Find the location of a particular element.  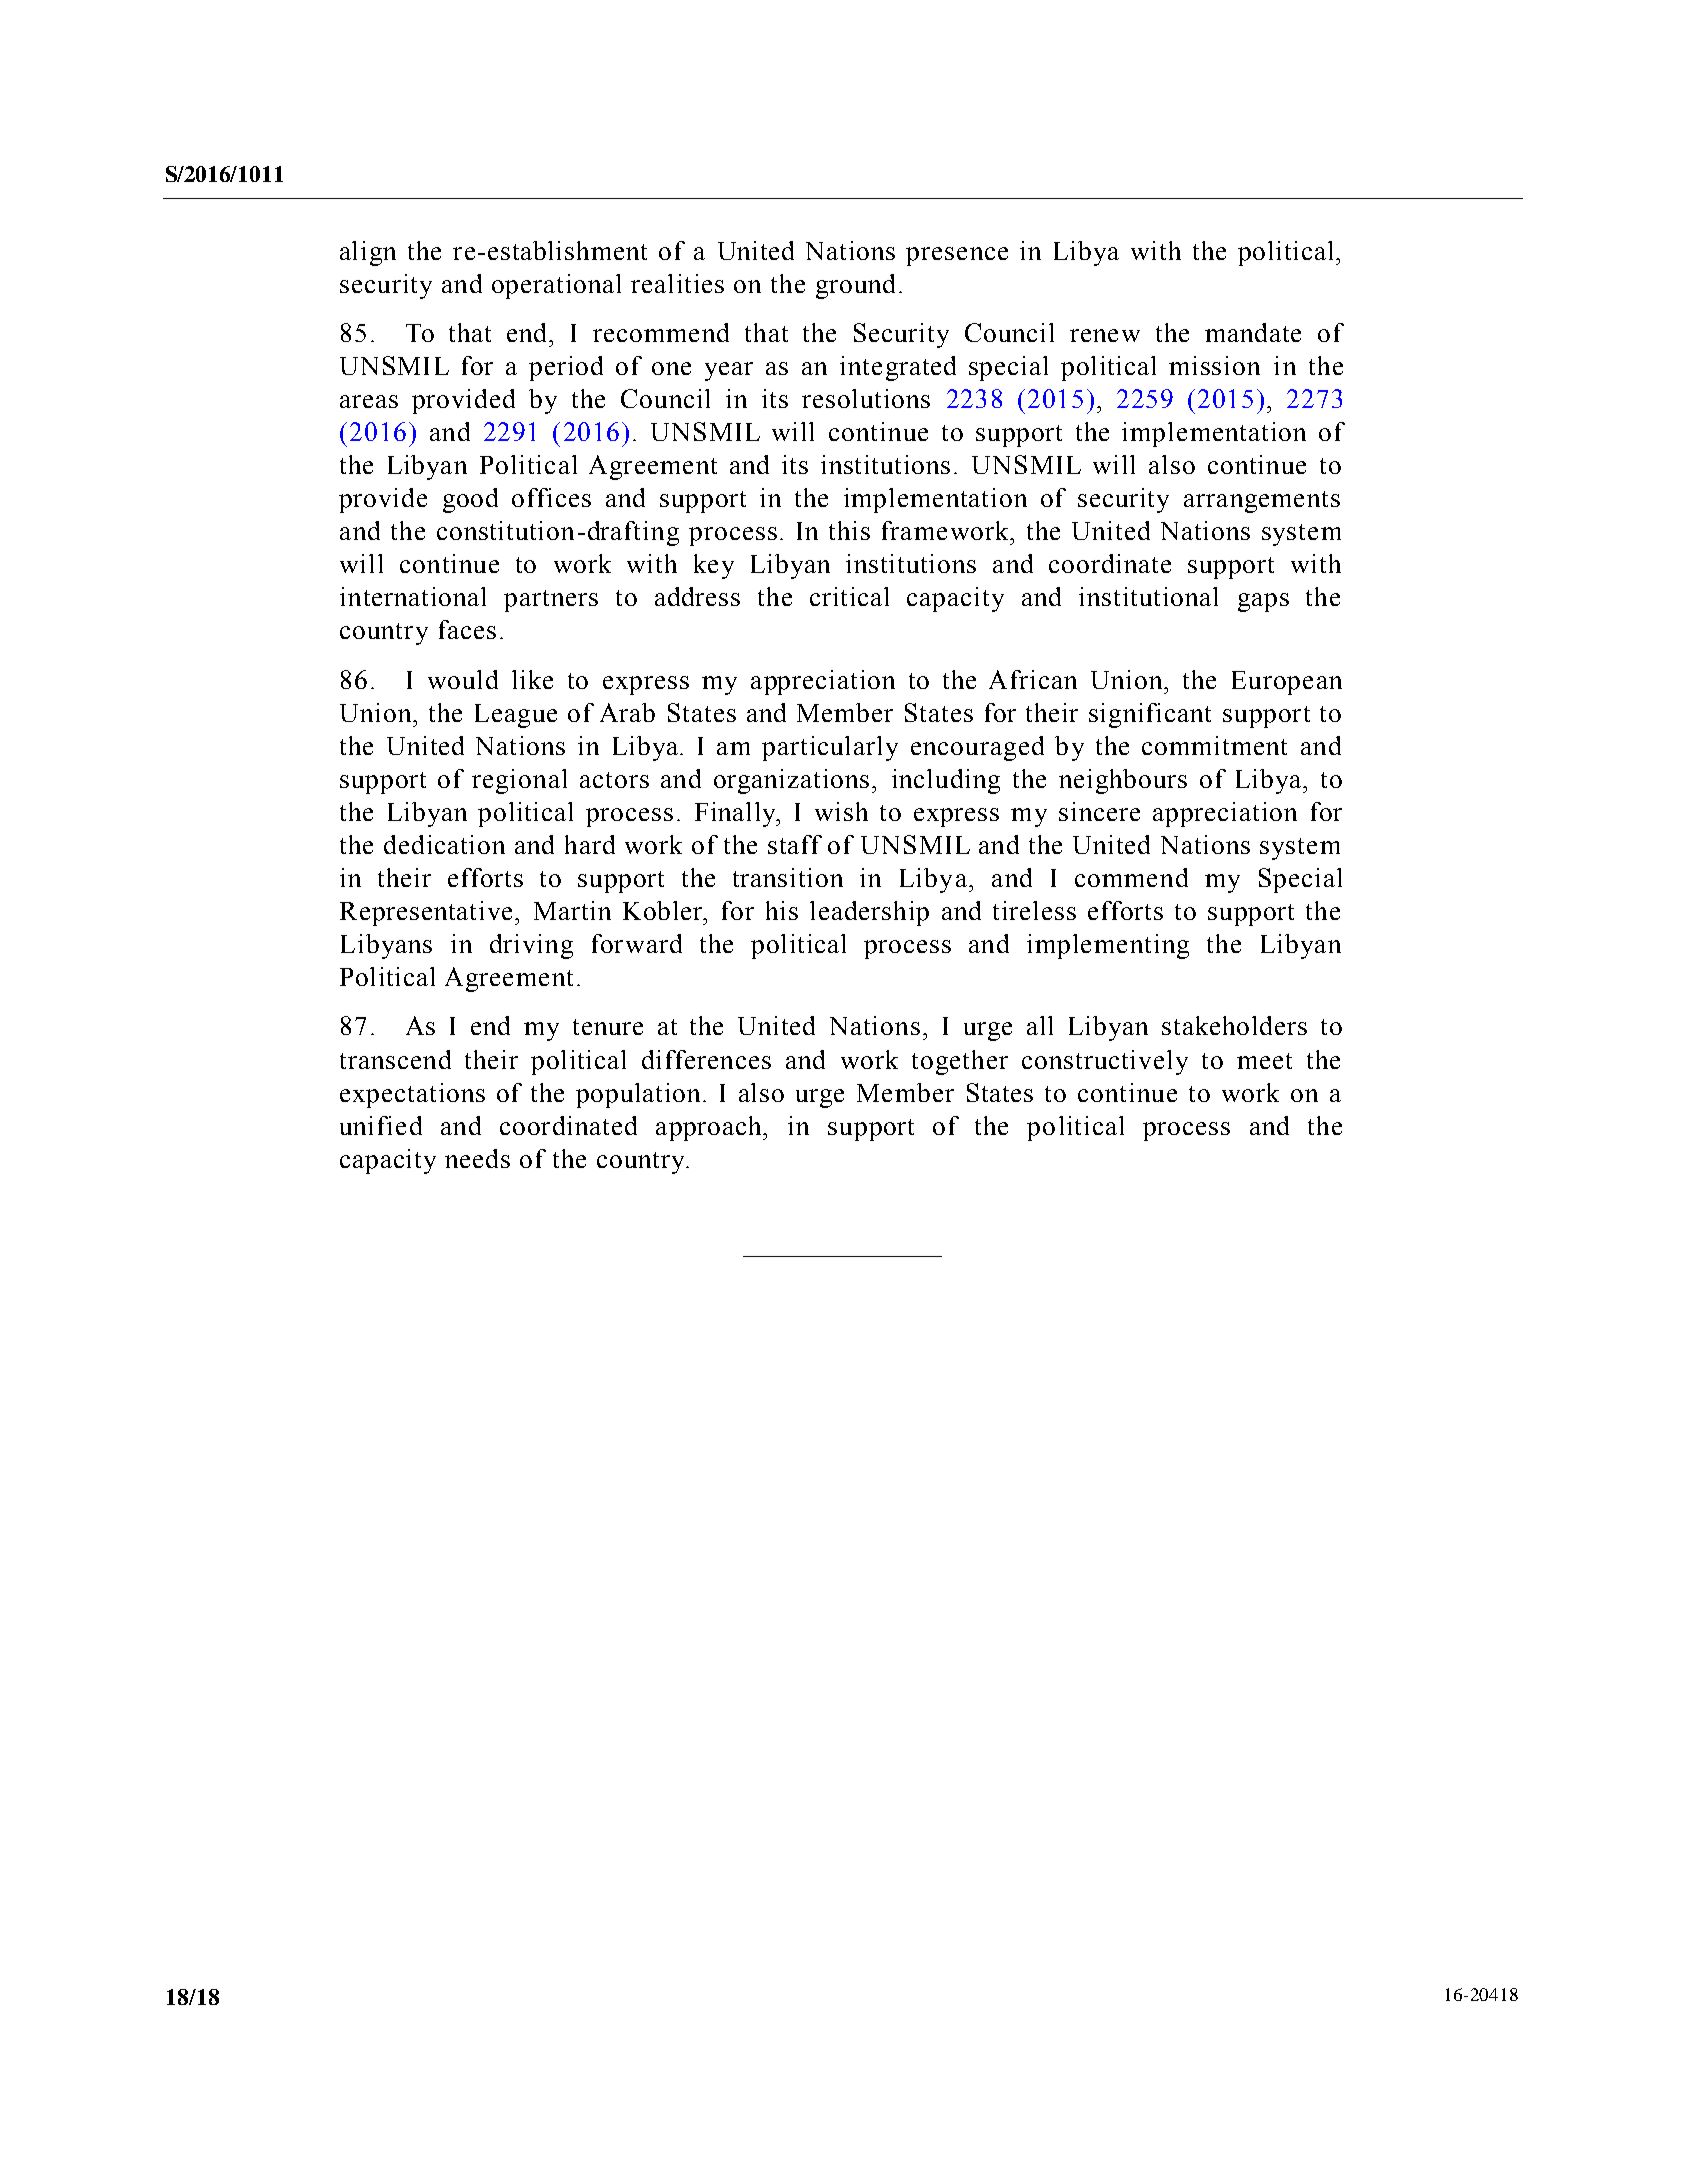

operational is located at coordinates (556, 286).
